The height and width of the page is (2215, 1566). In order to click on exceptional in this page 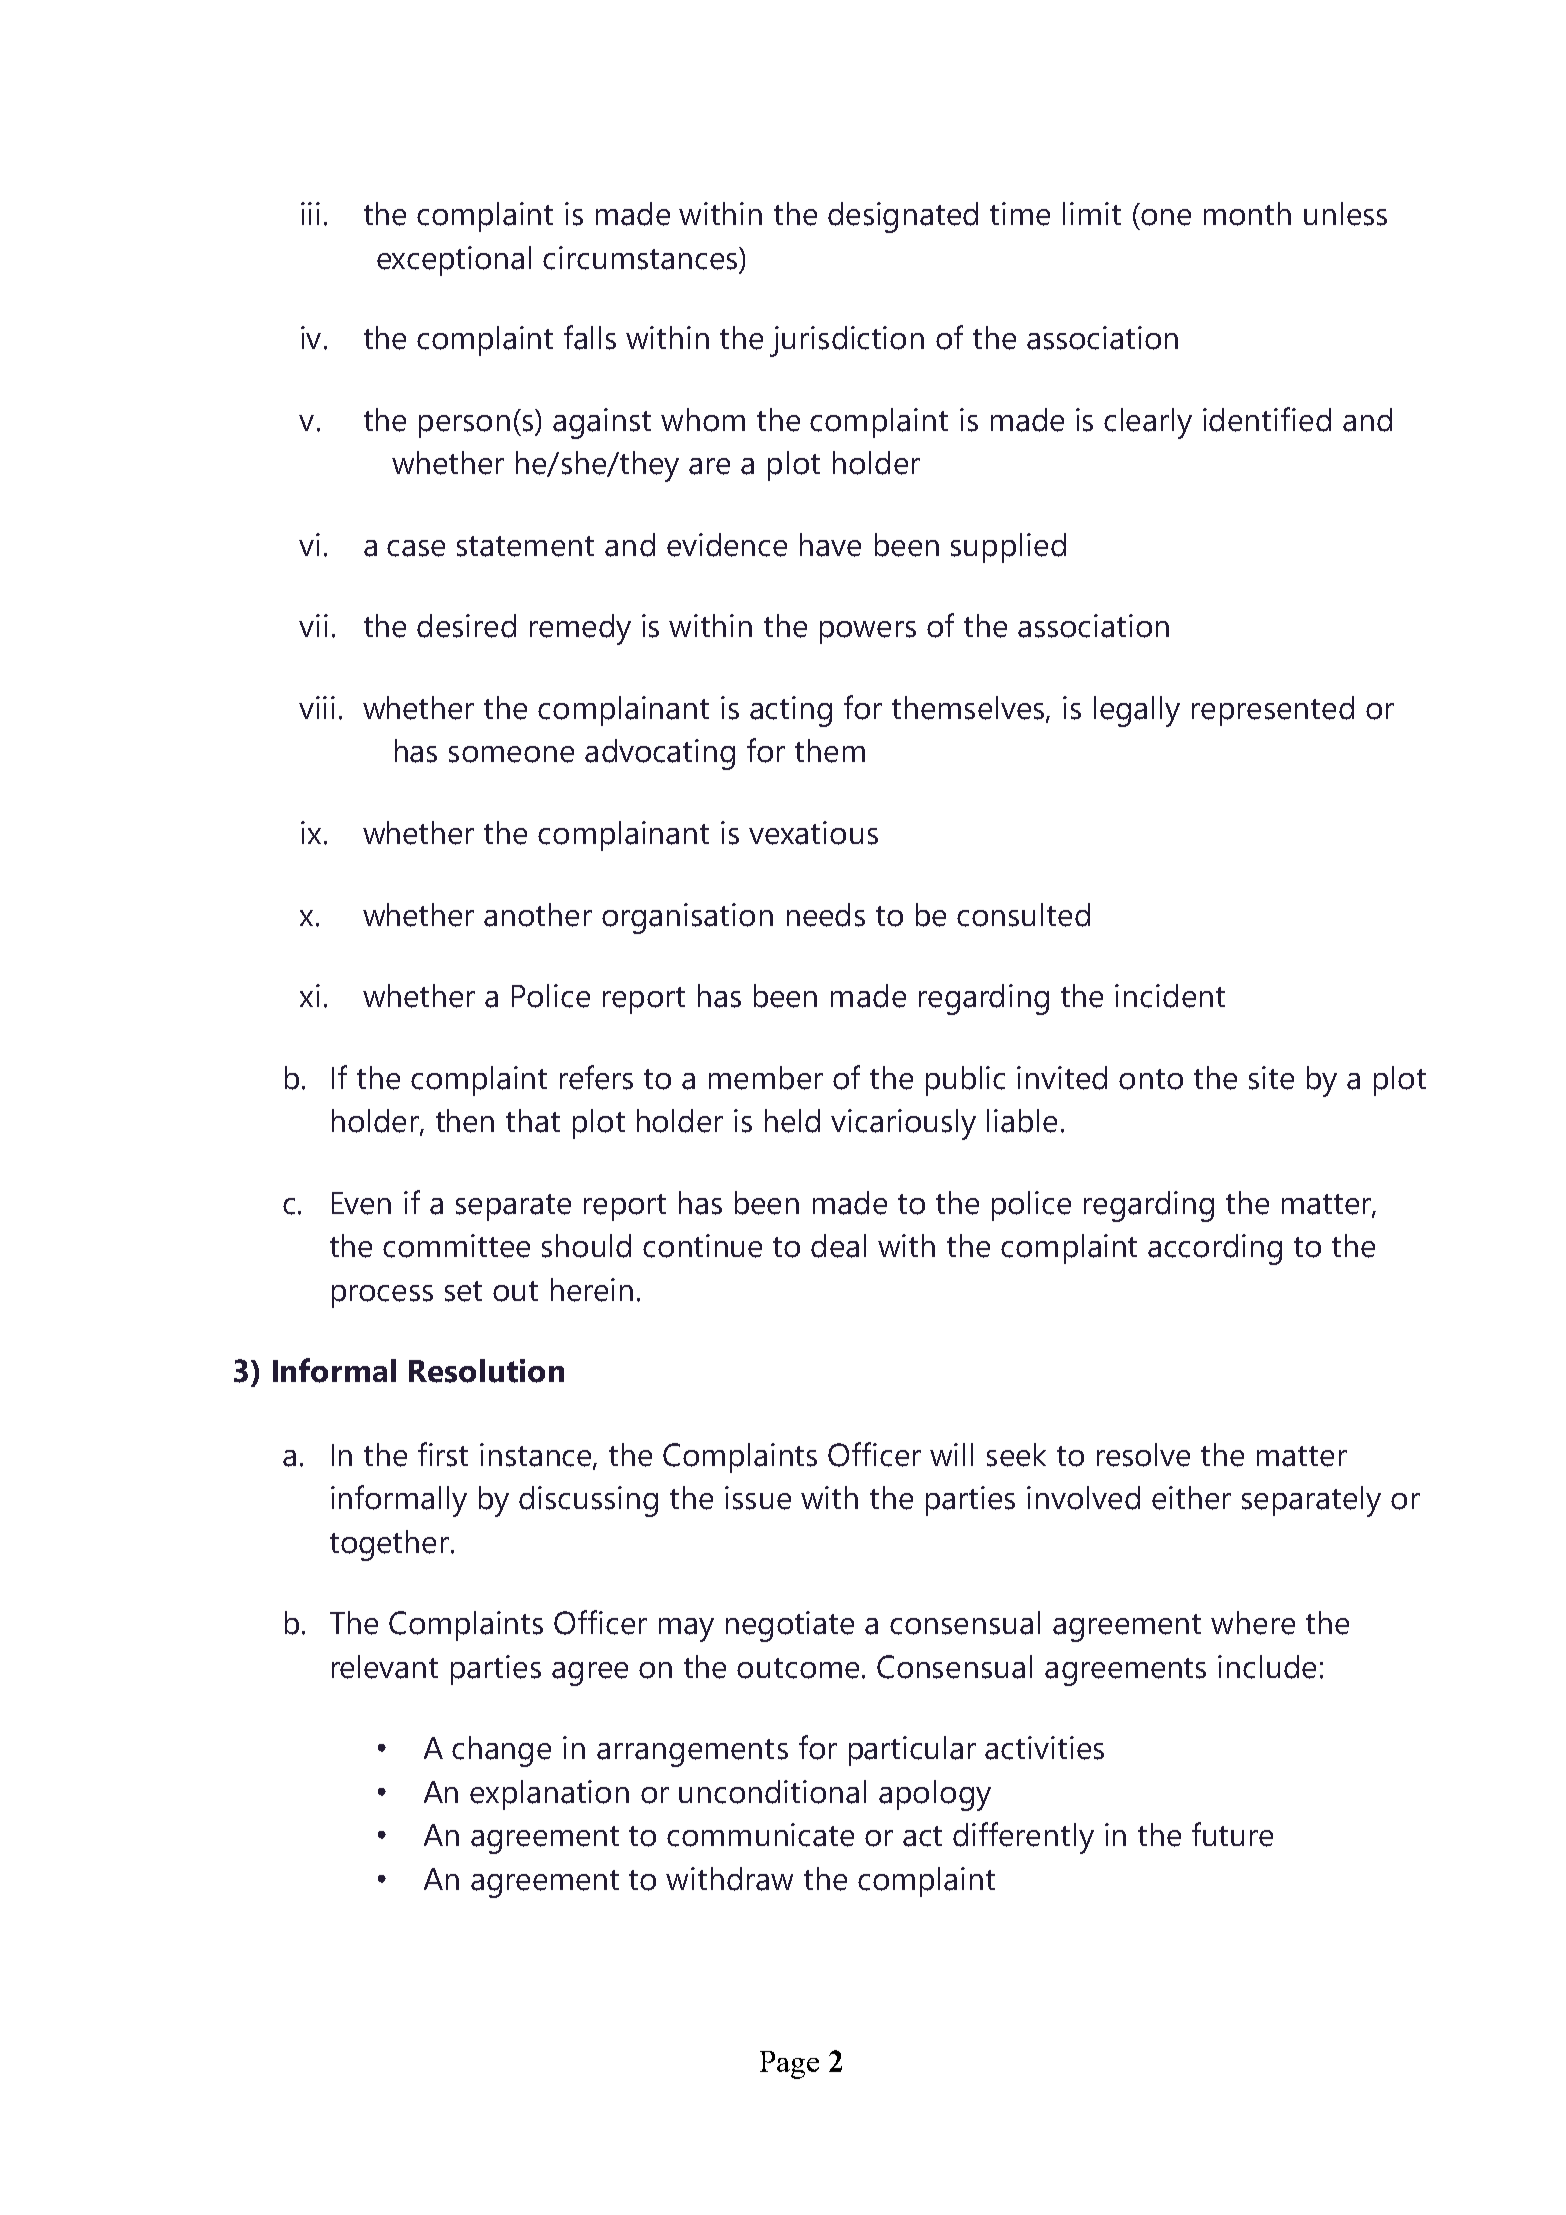, I will do `click(454, 261)`.
